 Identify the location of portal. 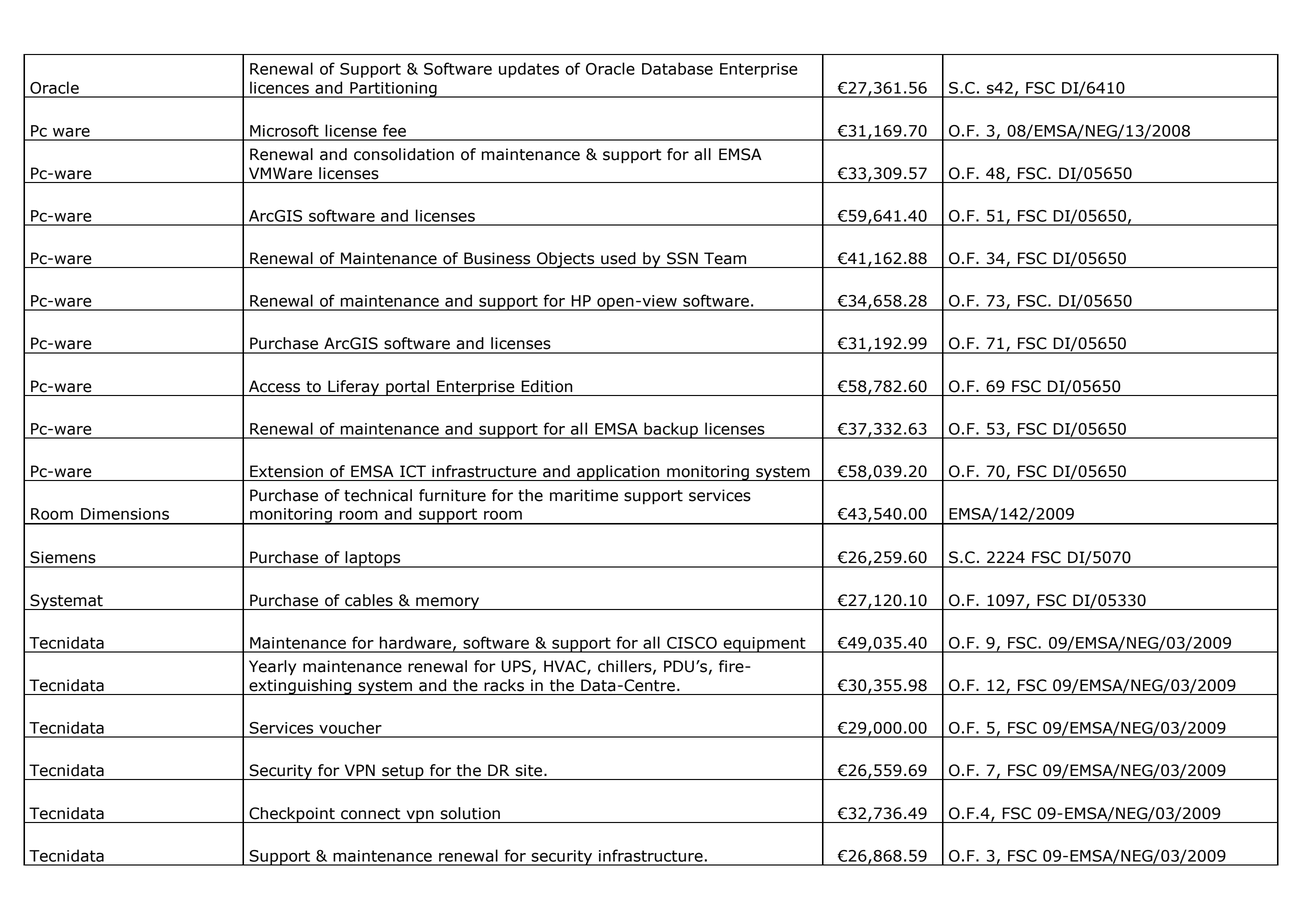
(407, 388).
